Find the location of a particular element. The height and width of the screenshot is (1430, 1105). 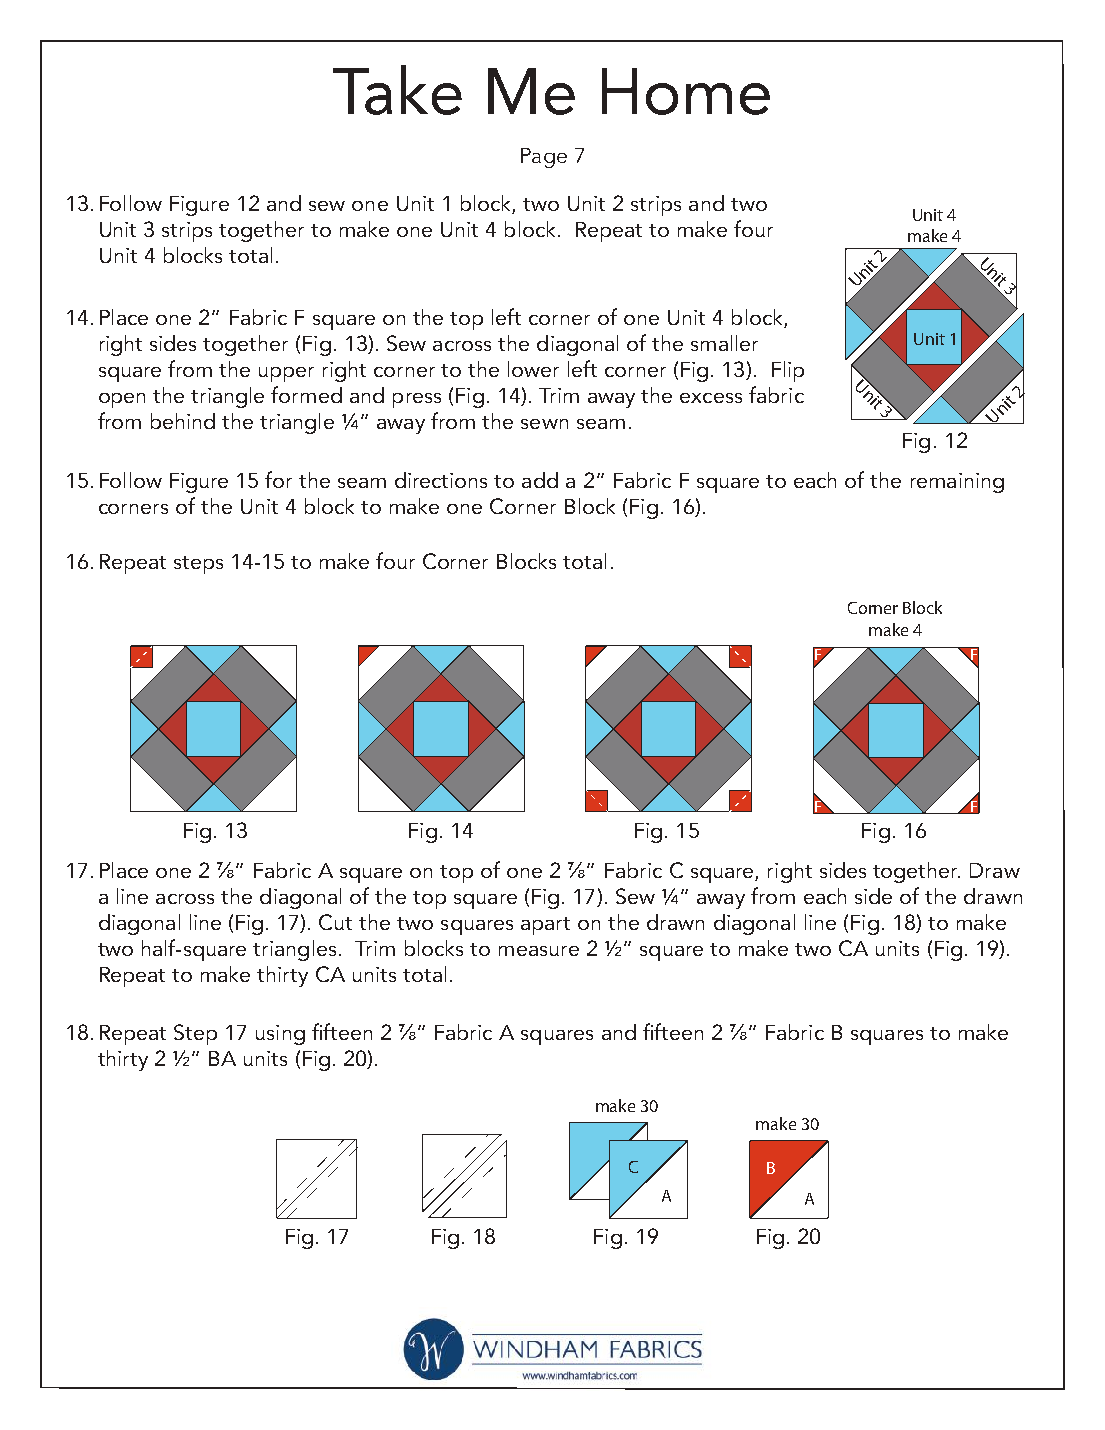

remaining is located at coordinates (957, 483).
